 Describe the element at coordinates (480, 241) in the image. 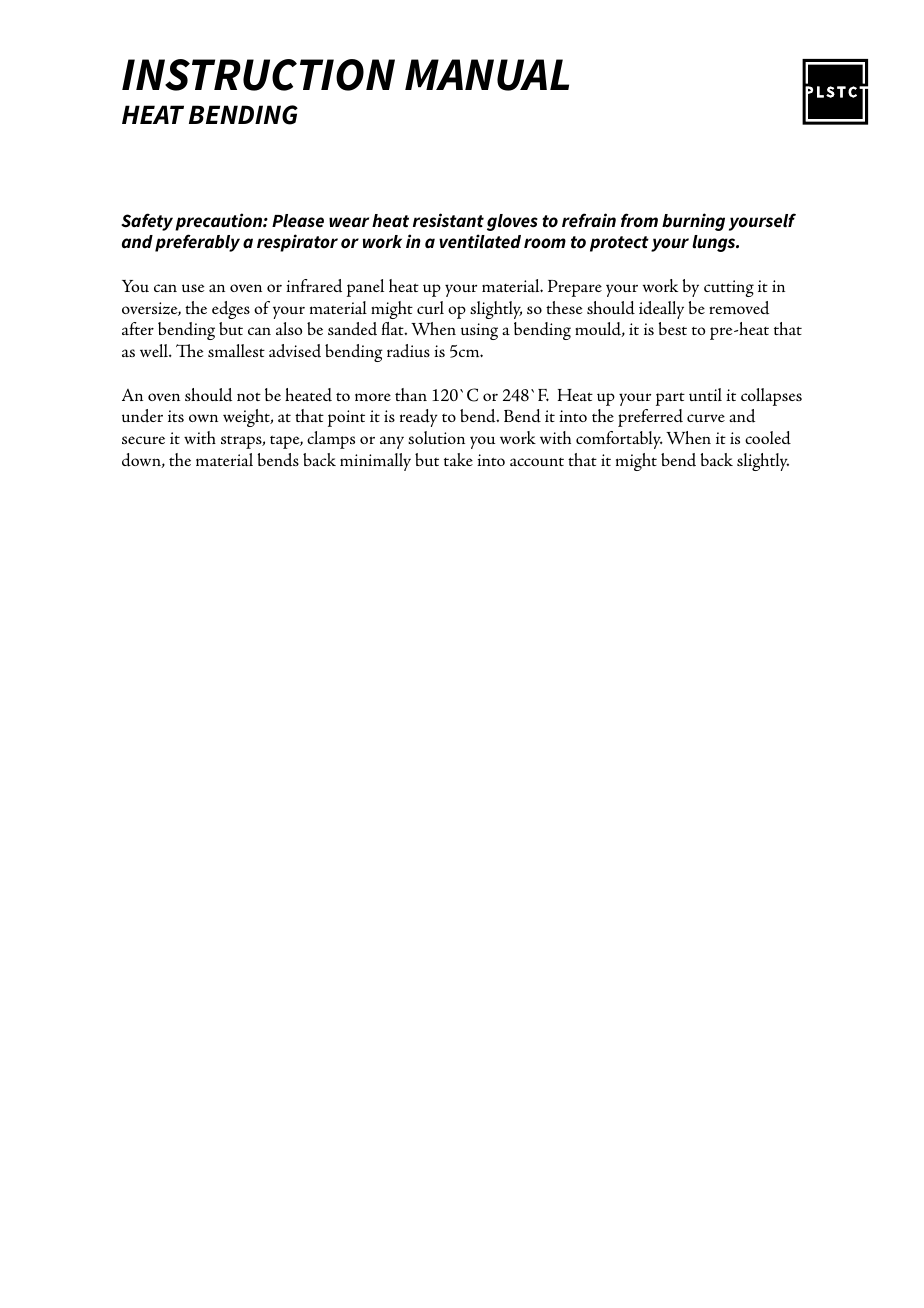

I see `ventilated` at that location.
